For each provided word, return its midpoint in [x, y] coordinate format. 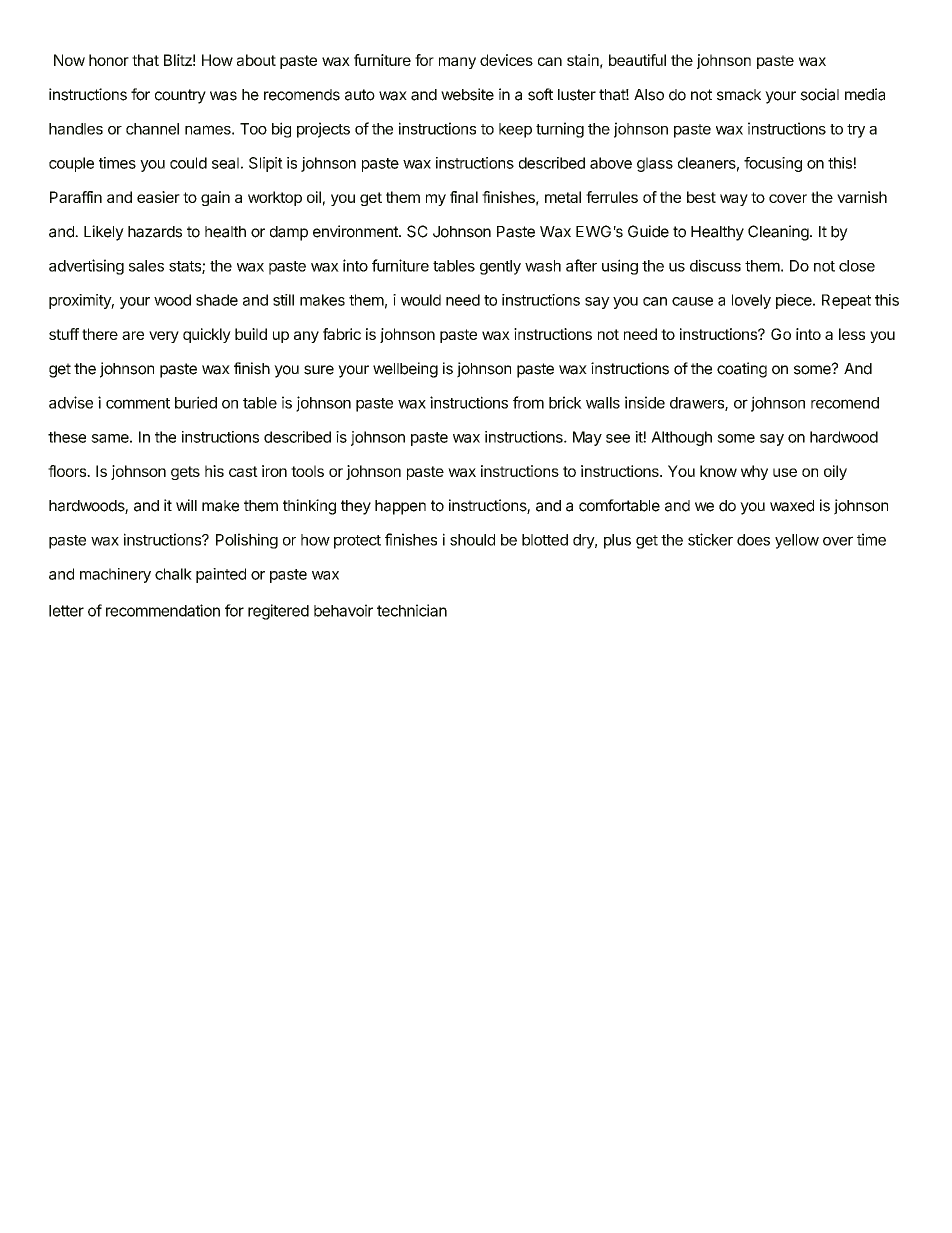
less [852, 334]
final [464, 197]
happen [400, 507]
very [164, 337]
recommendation [163, 610]
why [754, 472]
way [734, 200]
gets [185, 473]
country [180, 96]
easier [158, 197]
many [457, 63]
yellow [797, 541]
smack [739, 95]
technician [412, 610]
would [421, 300]
